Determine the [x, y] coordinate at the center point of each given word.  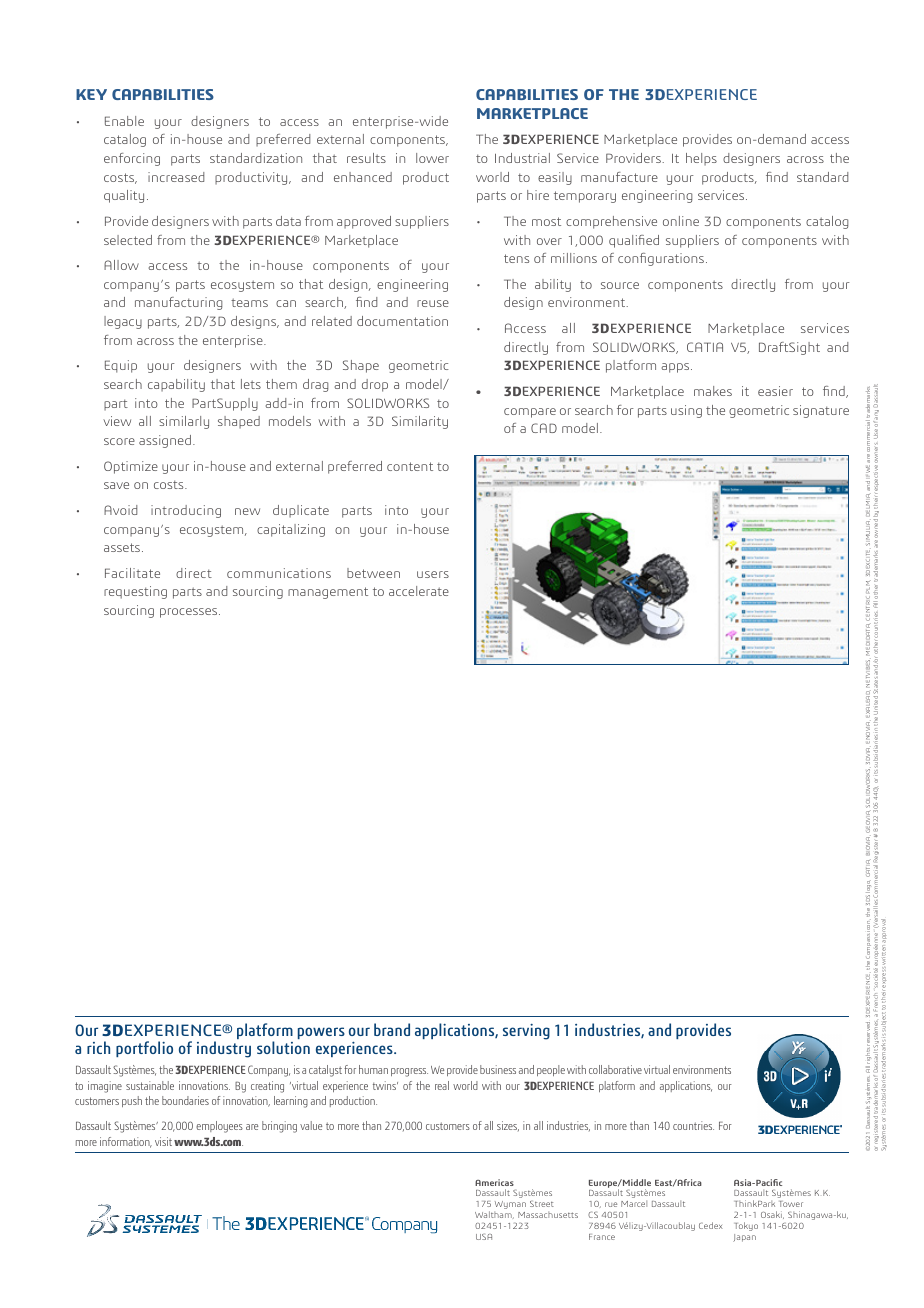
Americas [494, 1182]
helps [701, 159]
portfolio [144, 1049]
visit [163, 1141]
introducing [186, 511]
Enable [124, 121]
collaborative [615, 1069]
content [410, 466]
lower [432, 158]
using [686, 411]
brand [392, 1029]
